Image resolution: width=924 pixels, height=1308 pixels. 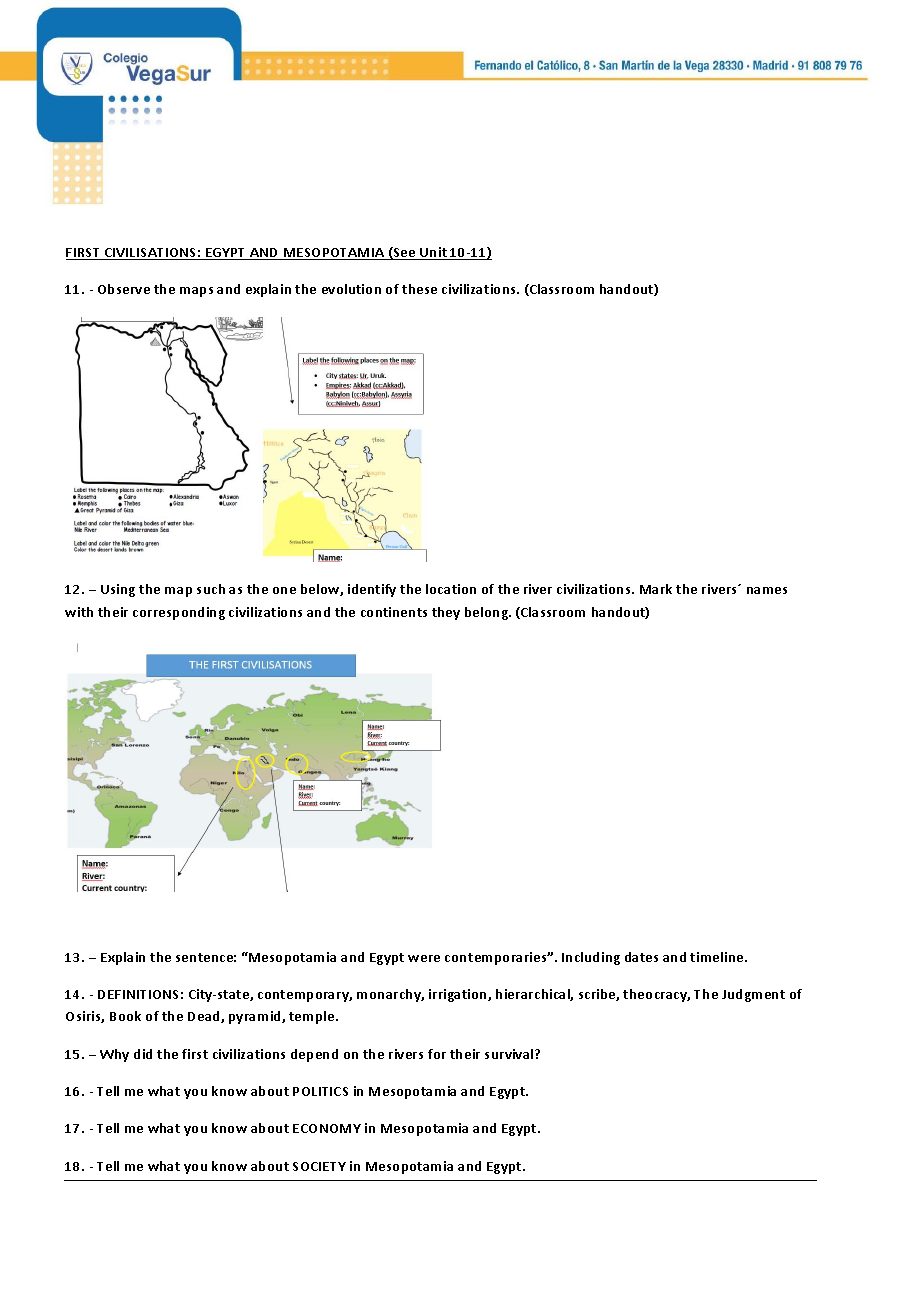 I want to click on Unit, so click(x=433, y=253).
